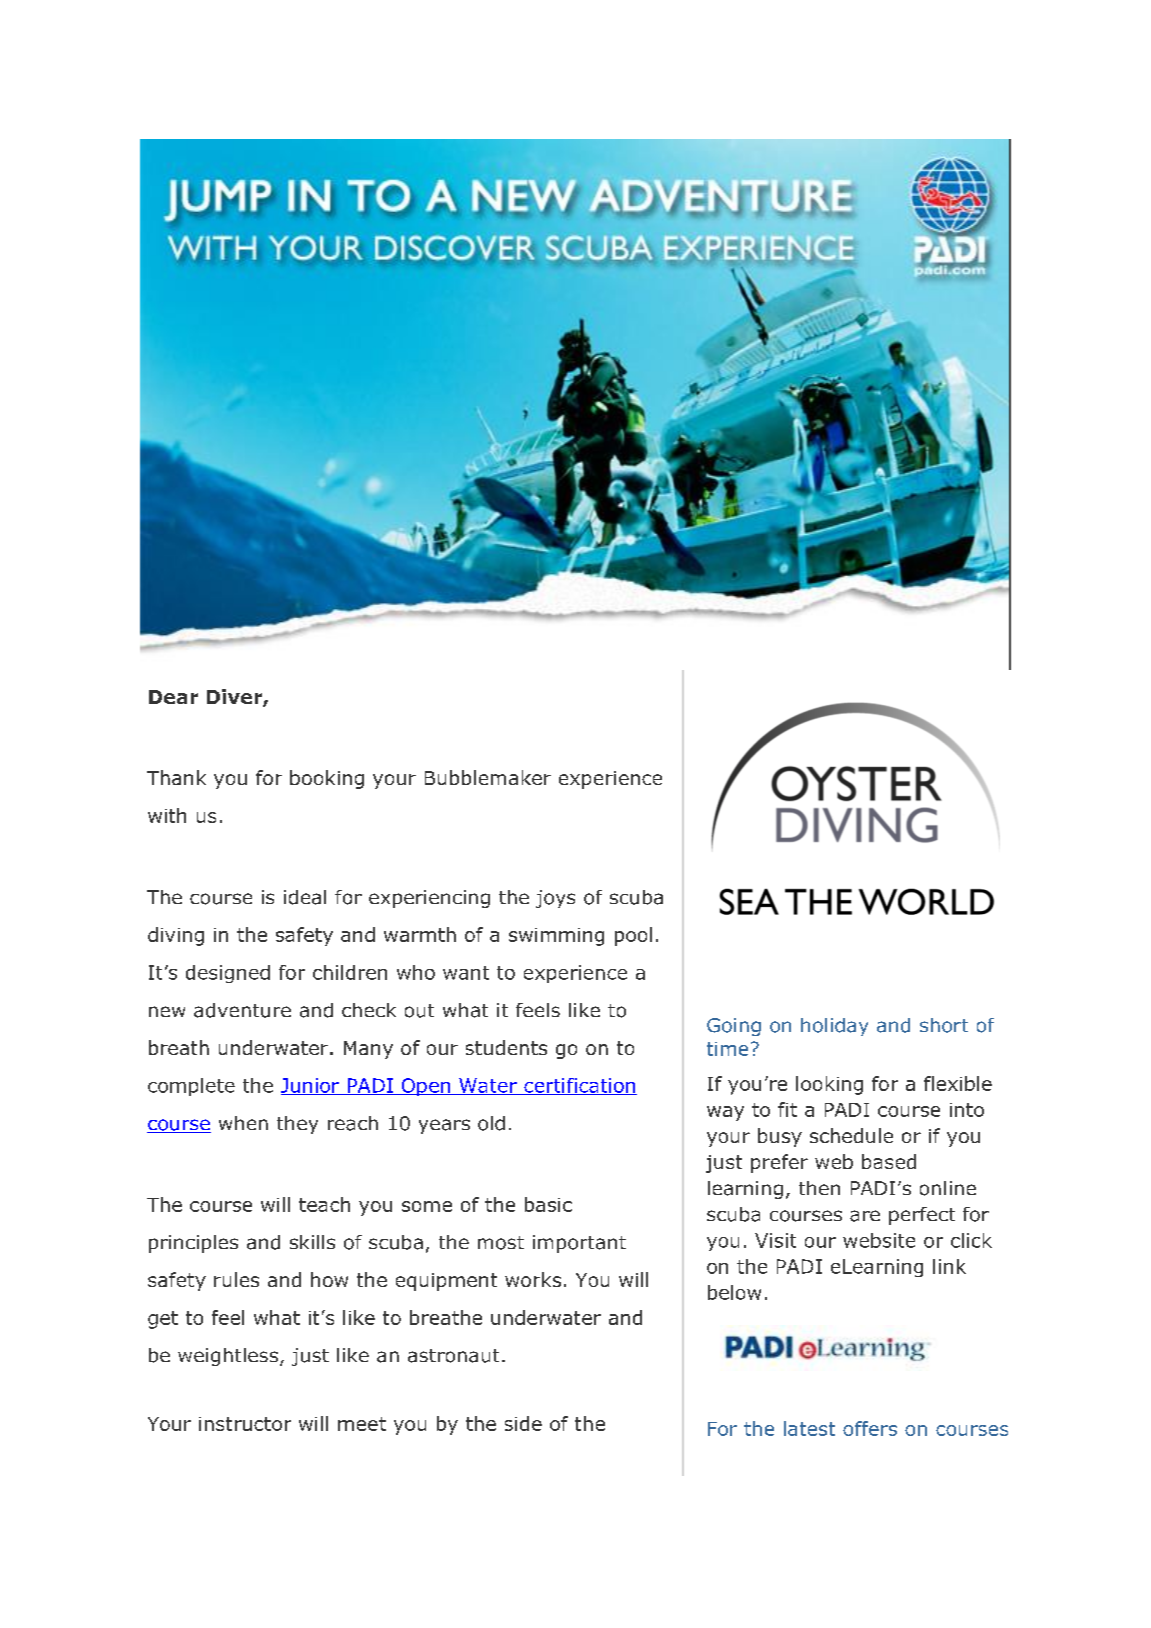 Image resolution: width=1151 pixels, height=1628 pixels. Describe the element at coordinates (548, 1204) in the page. I see `basic` at that location.
